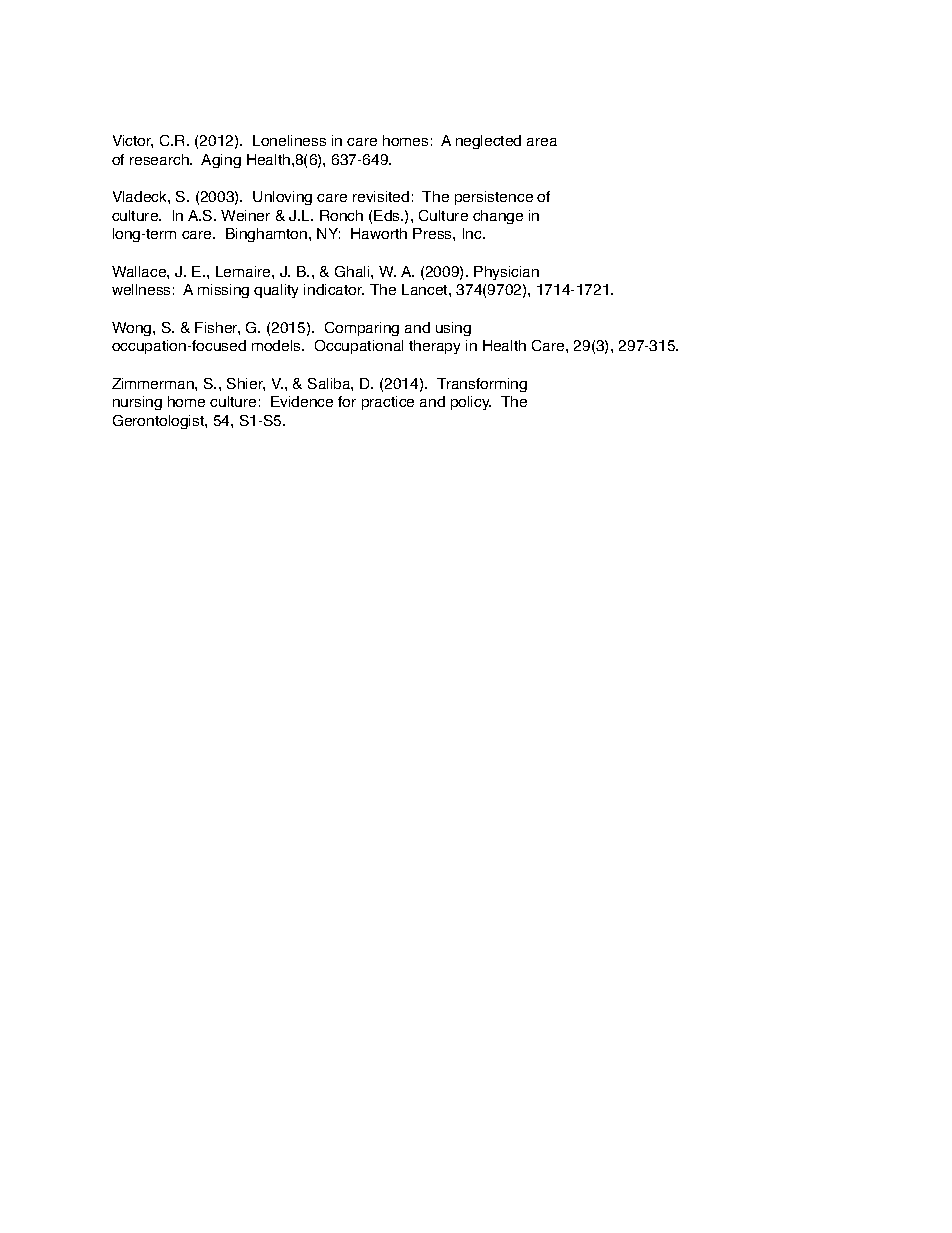 The width and height of the page is (952, 1233). Describe the element at coordinates (302, 401) in the page. I see `Evidence` at that location.
